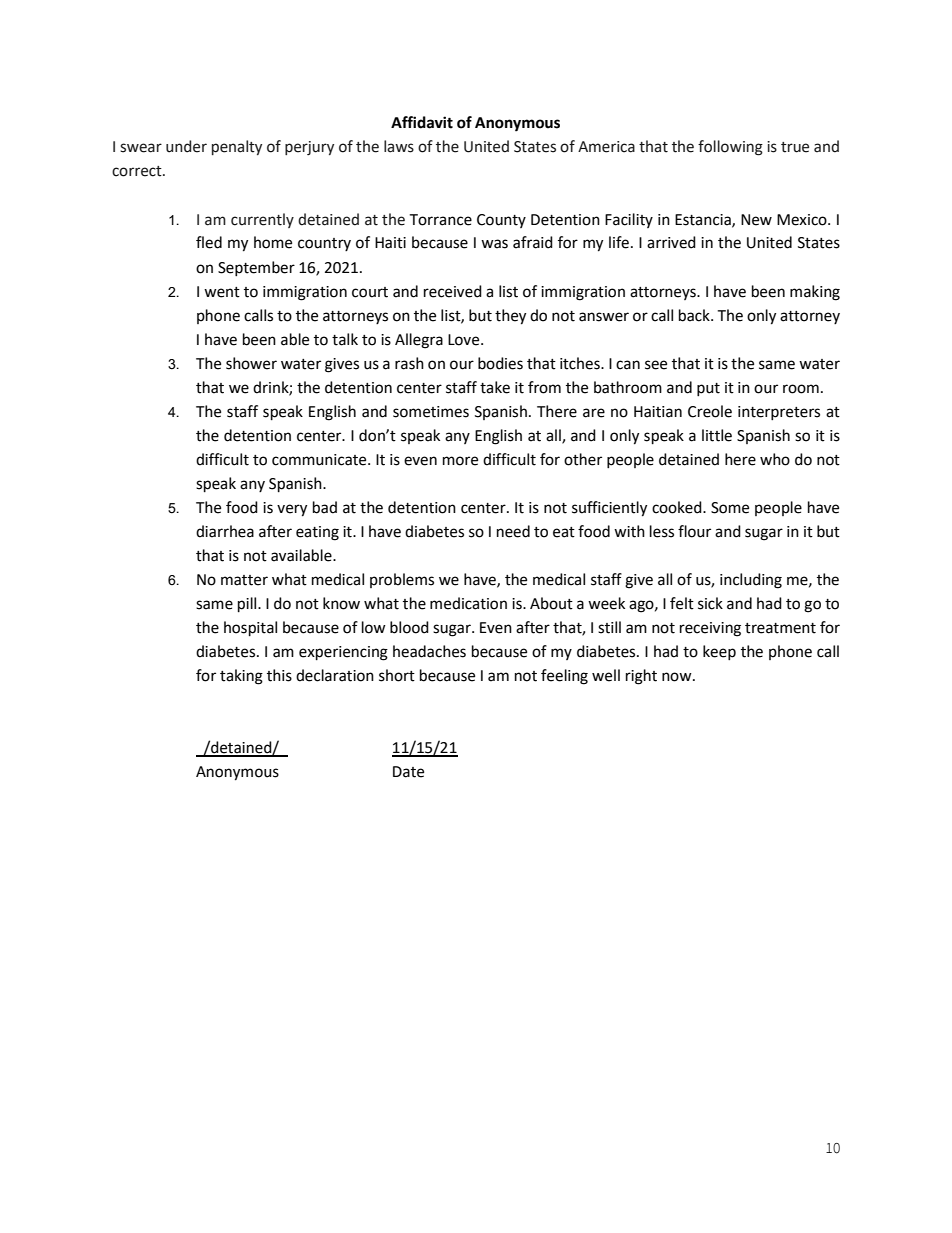 The height and width of the page is (1233, 952). Describe the element at coordinates (695, 315) in the page. I see `back` at that location.
